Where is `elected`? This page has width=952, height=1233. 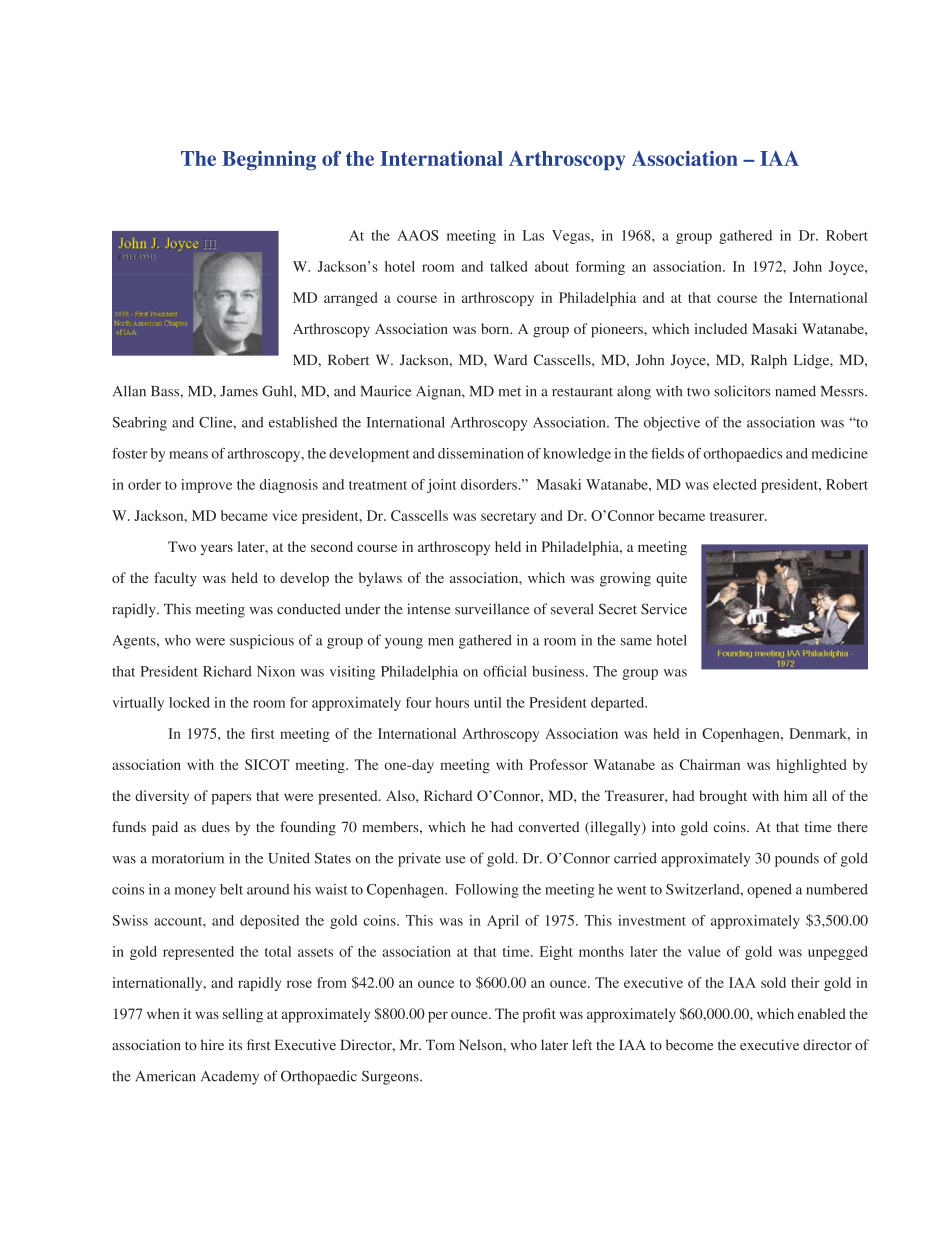
elected is located at coordinates (735, 484).
